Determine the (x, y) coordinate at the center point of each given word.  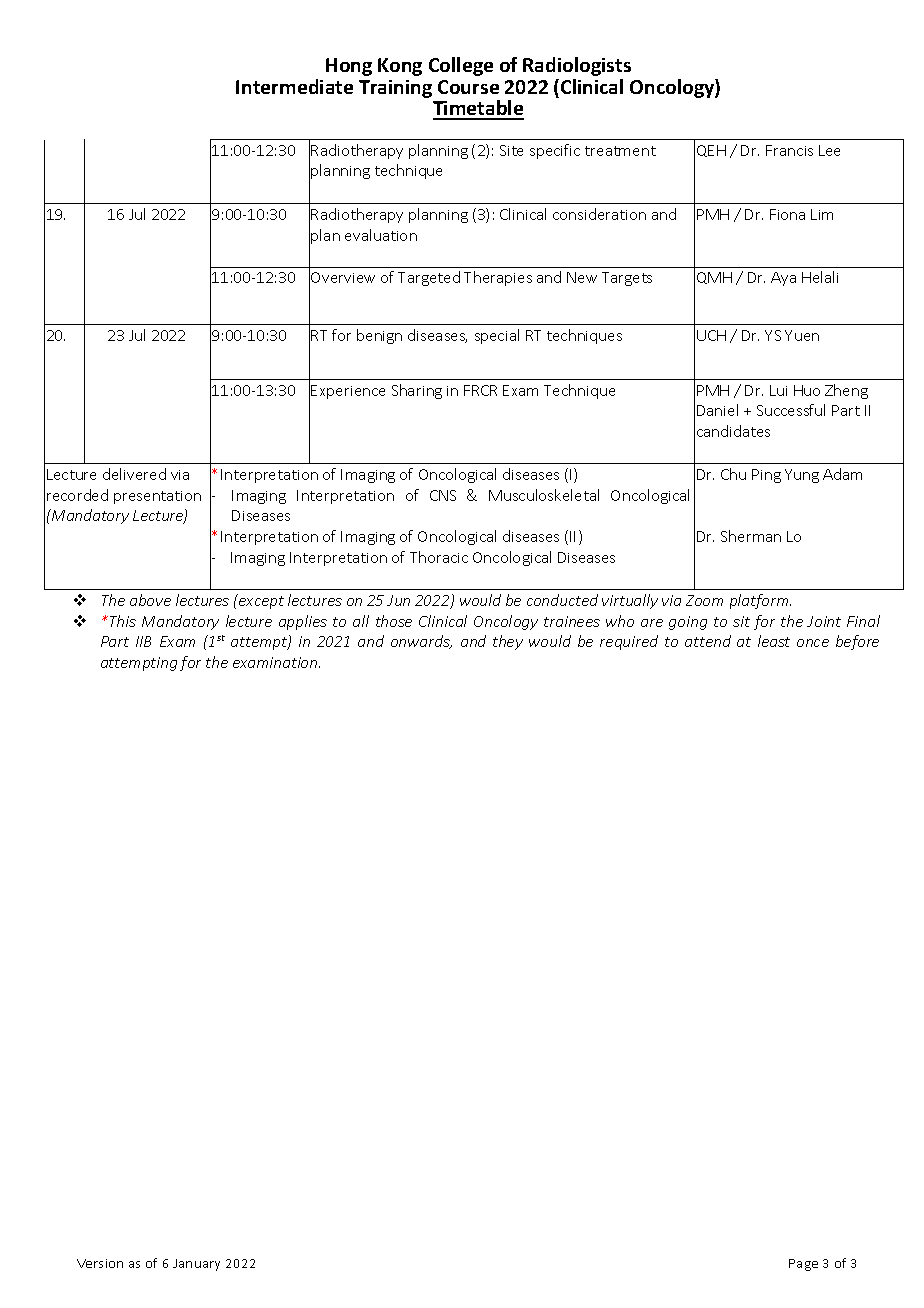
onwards (421, 642)
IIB (143, 641)
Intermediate (294, 86)
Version (100, 1263)
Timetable (478, 109)
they (508, 642)
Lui (778, 390)
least (774, 641)
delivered (134, 474)
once (813, 643)
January (196, 1265)
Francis (789, 150)
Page (803, 1265)
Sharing (417, 391)
